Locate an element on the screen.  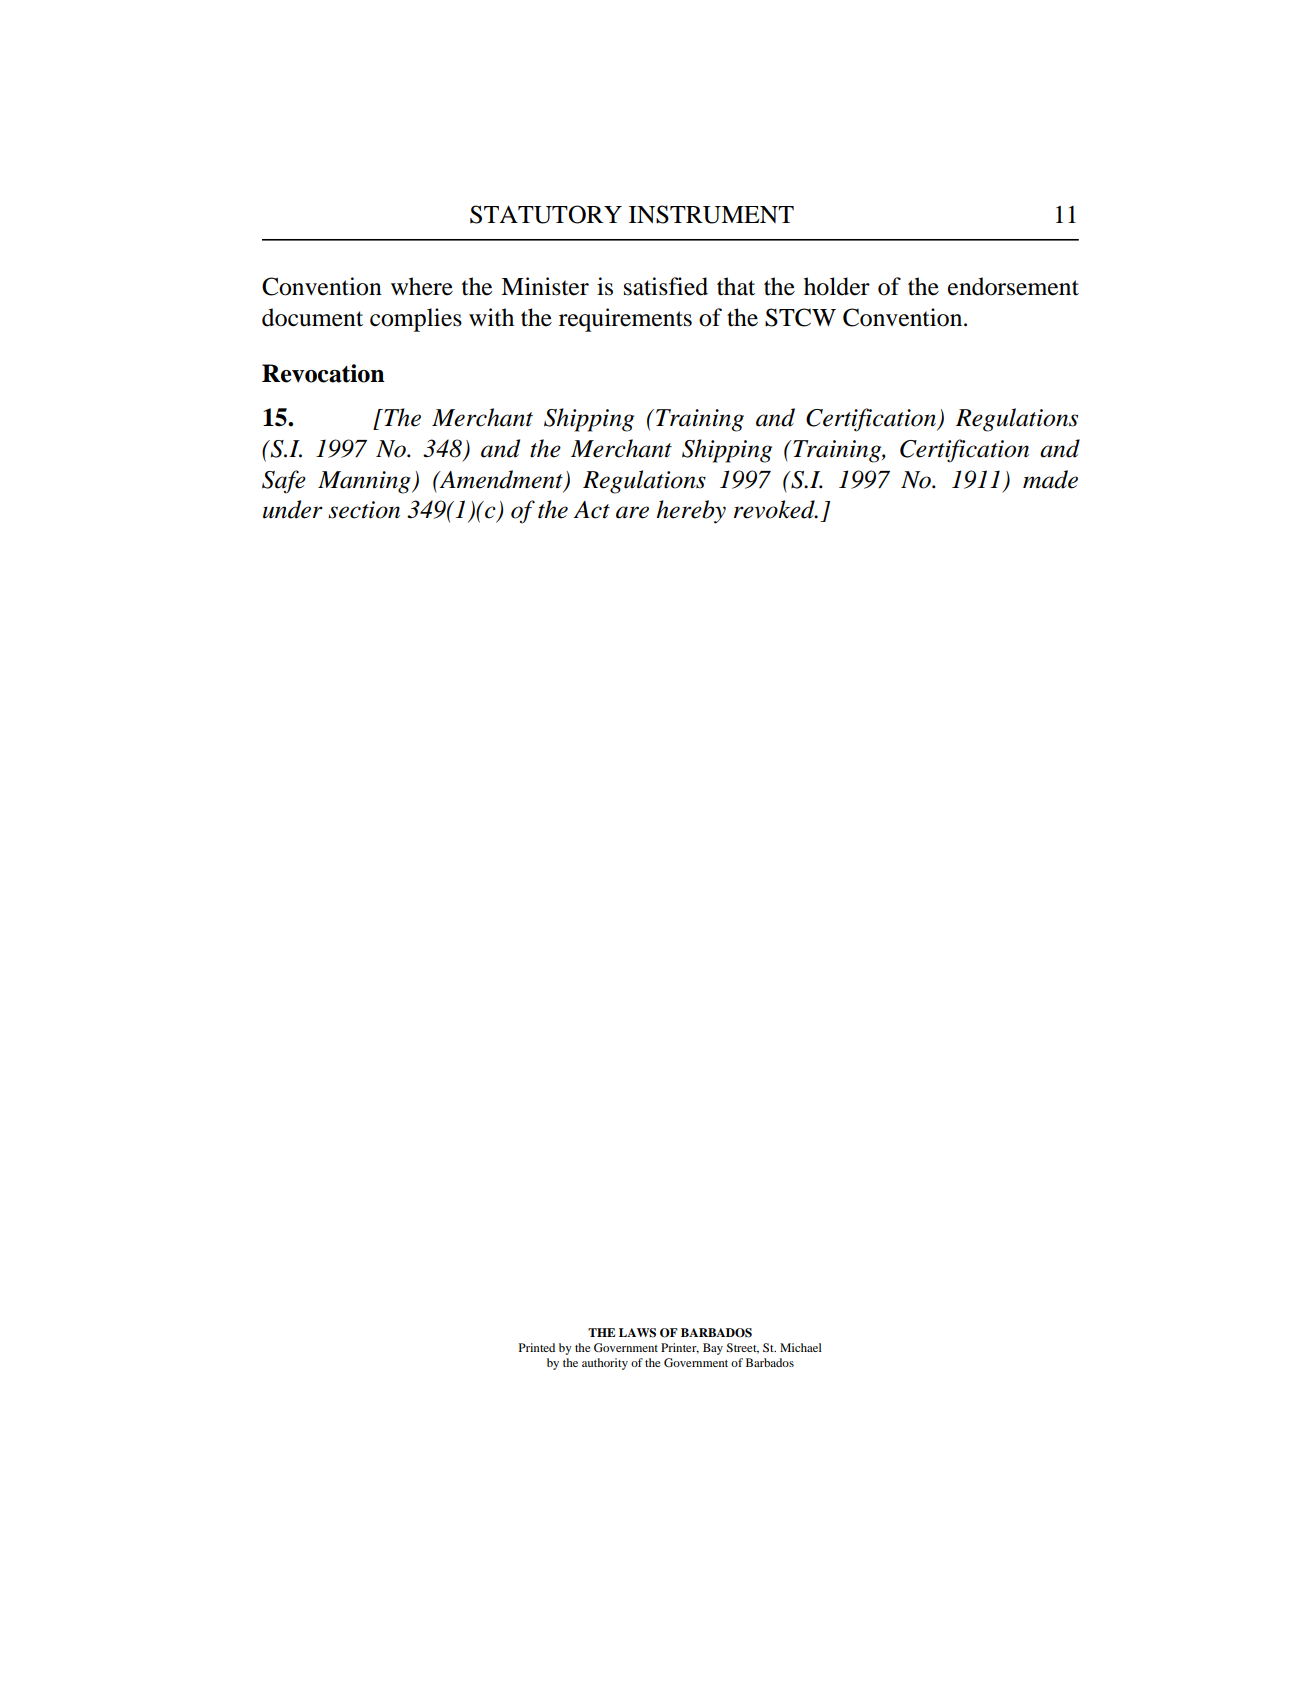
satisfied is located at coordinates (666, 286).
